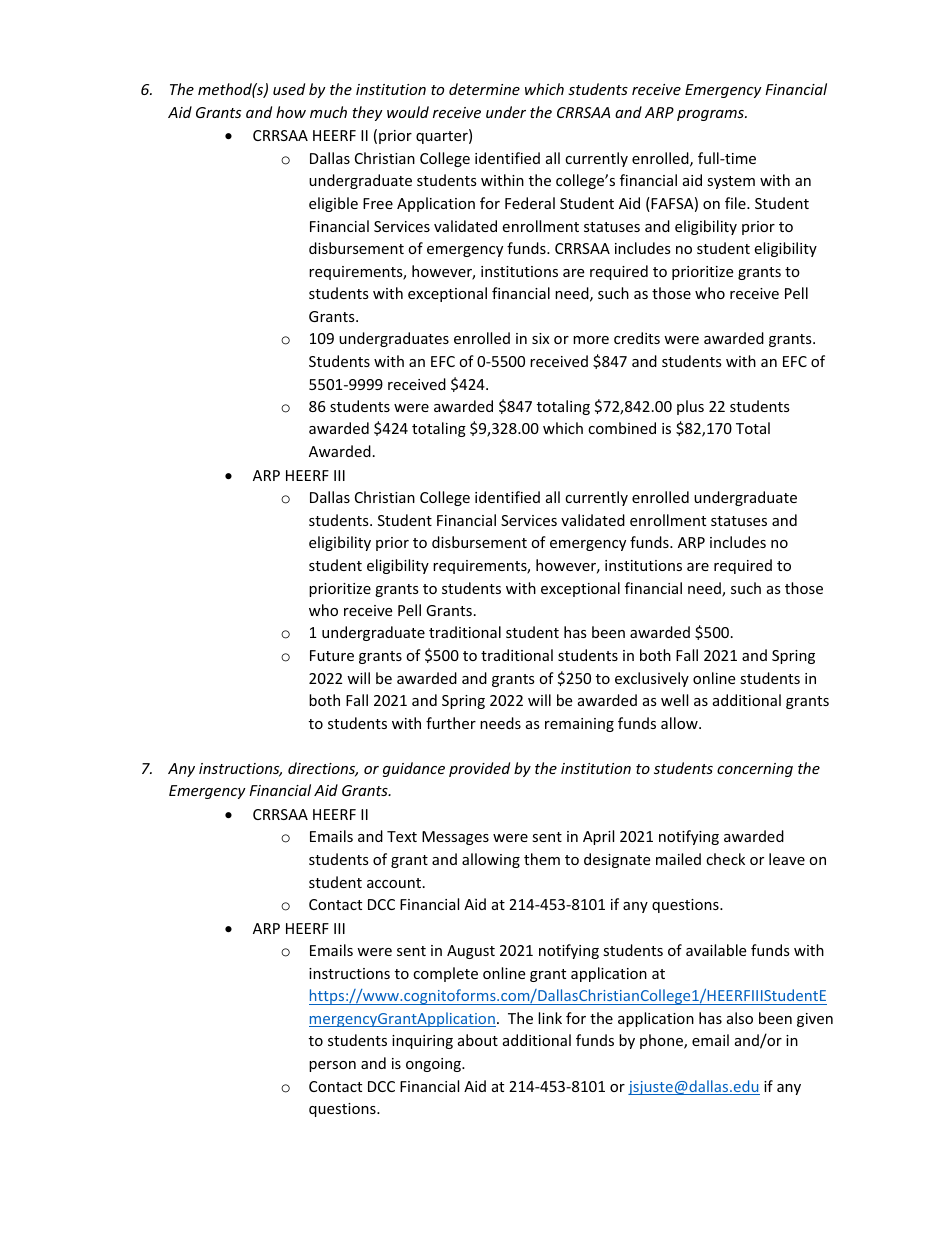  I want to click on them, so click(542, 859).
